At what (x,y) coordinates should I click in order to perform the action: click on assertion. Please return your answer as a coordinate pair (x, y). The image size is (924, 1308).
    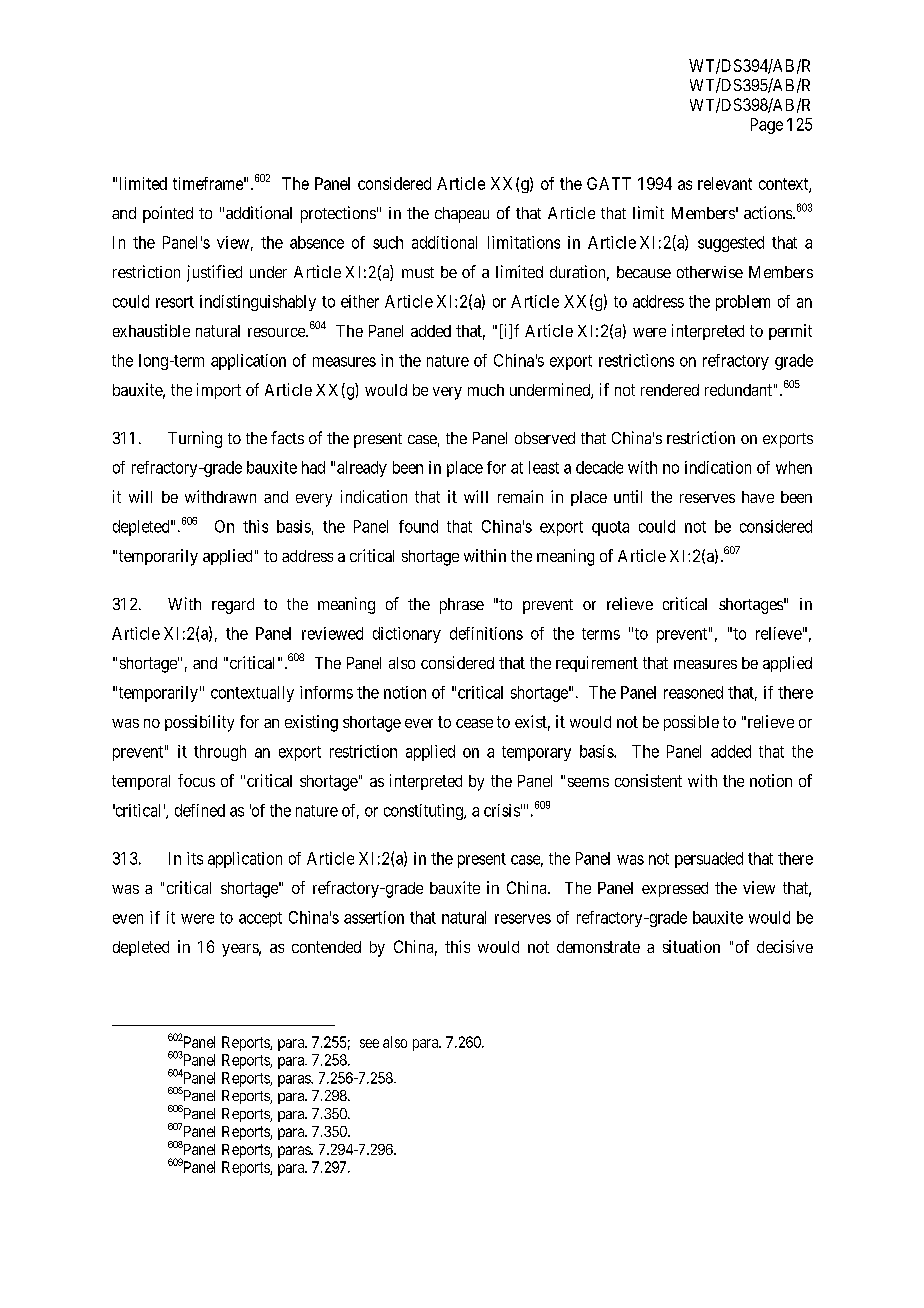
    Looking at the image, I should click on (374, 917).
